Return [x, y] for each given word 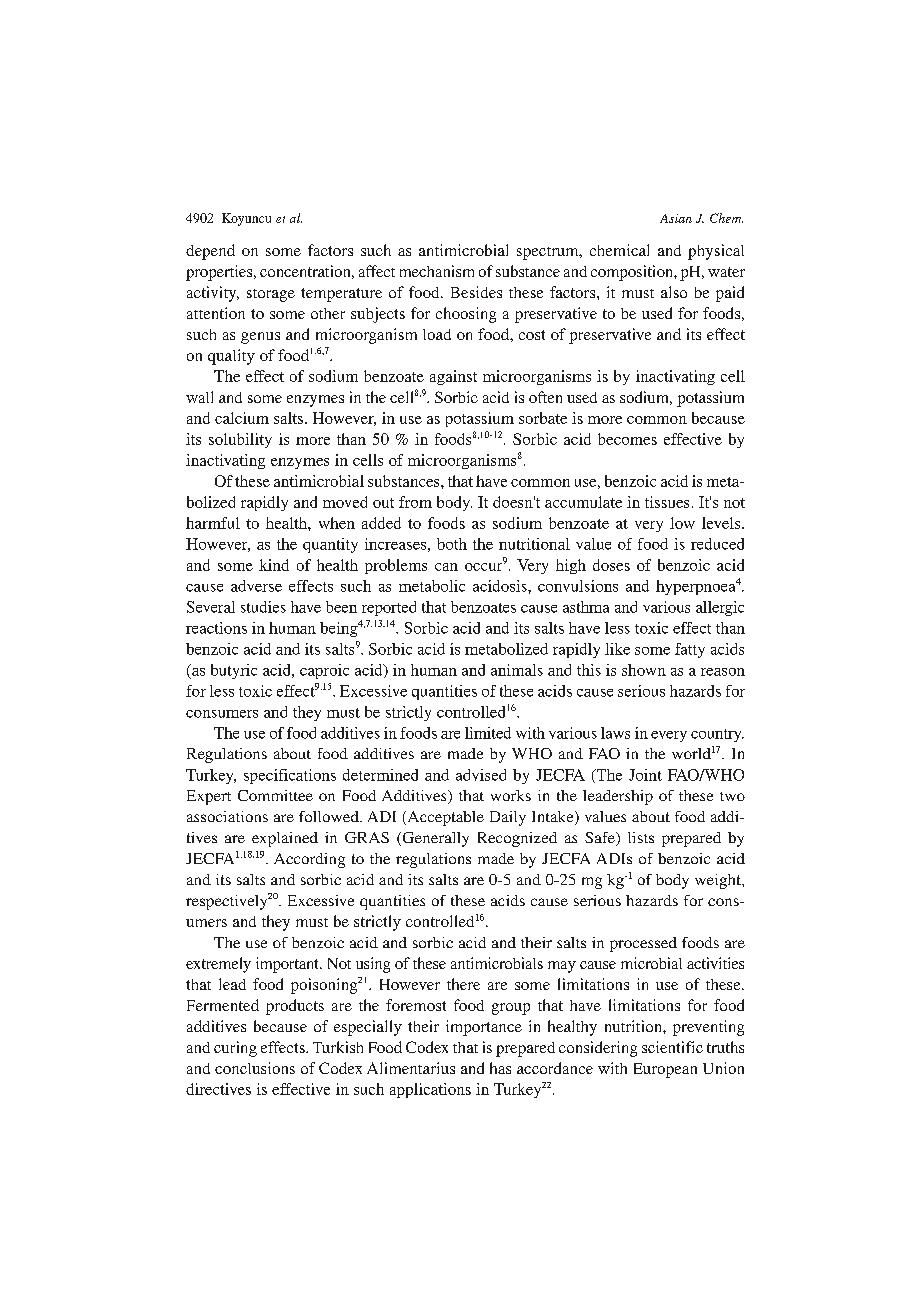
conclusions [255, 1068]
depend [210, 252]
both [452, 544]
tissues [667, 502]
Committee [275, 795]
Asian [676, 218]
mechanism [437, 271]
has [500, 1068]
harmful [213, 523]
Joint [645, 775]
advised [481, 775]
